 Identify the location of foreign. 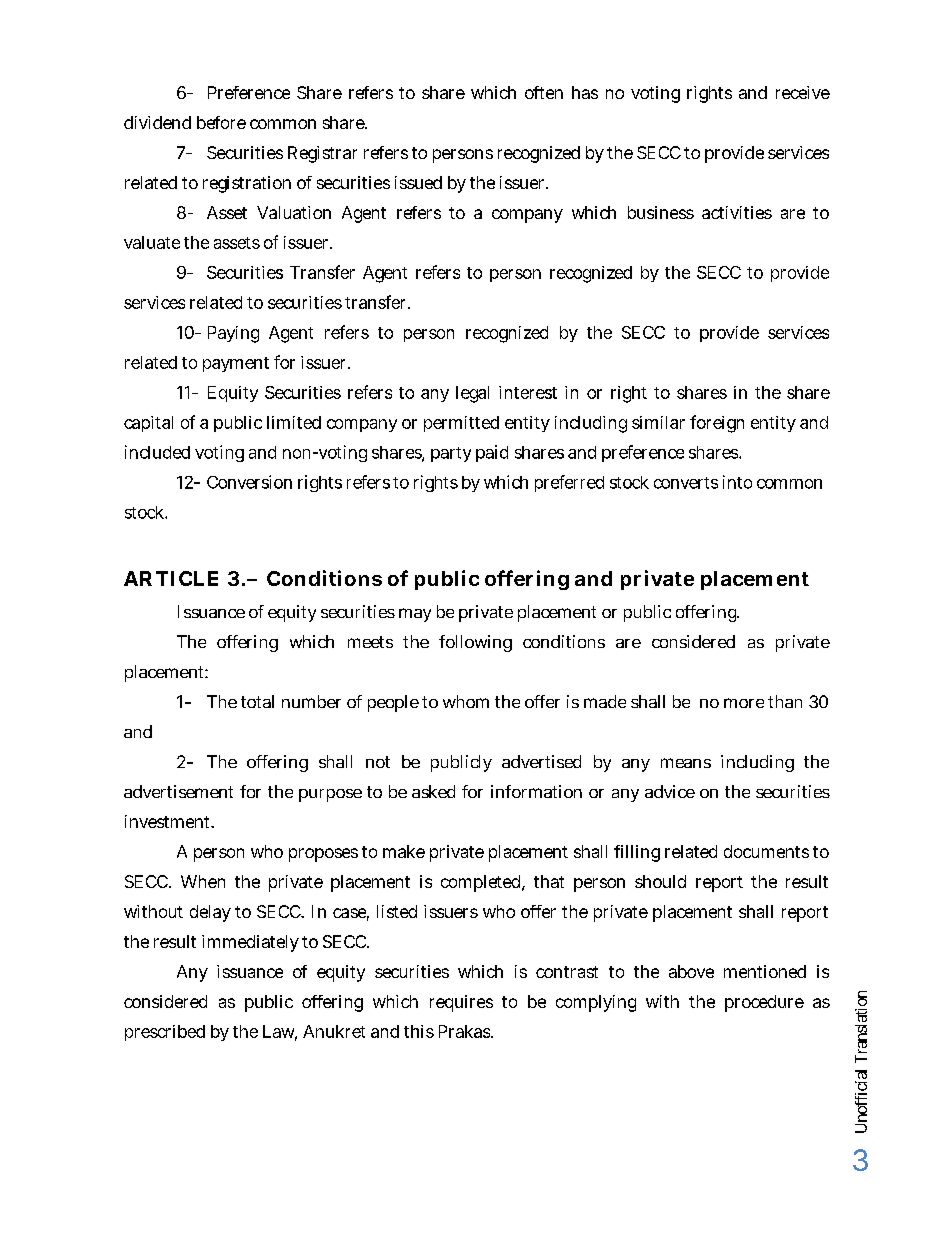
(717, 424).
